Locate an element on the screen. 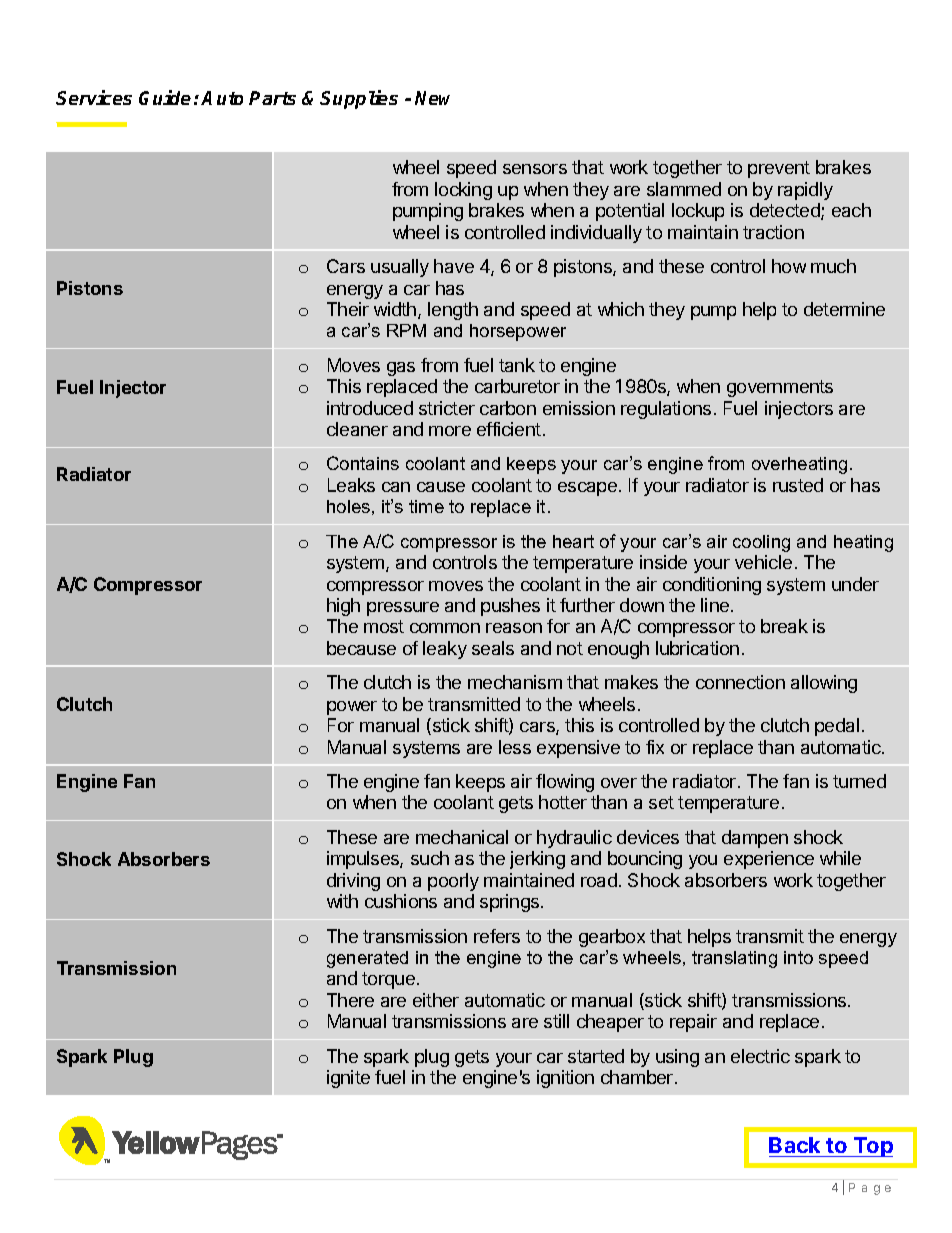 This screenshot has width=952, height=1233. ignite is located at coordinates (348, 1079).
